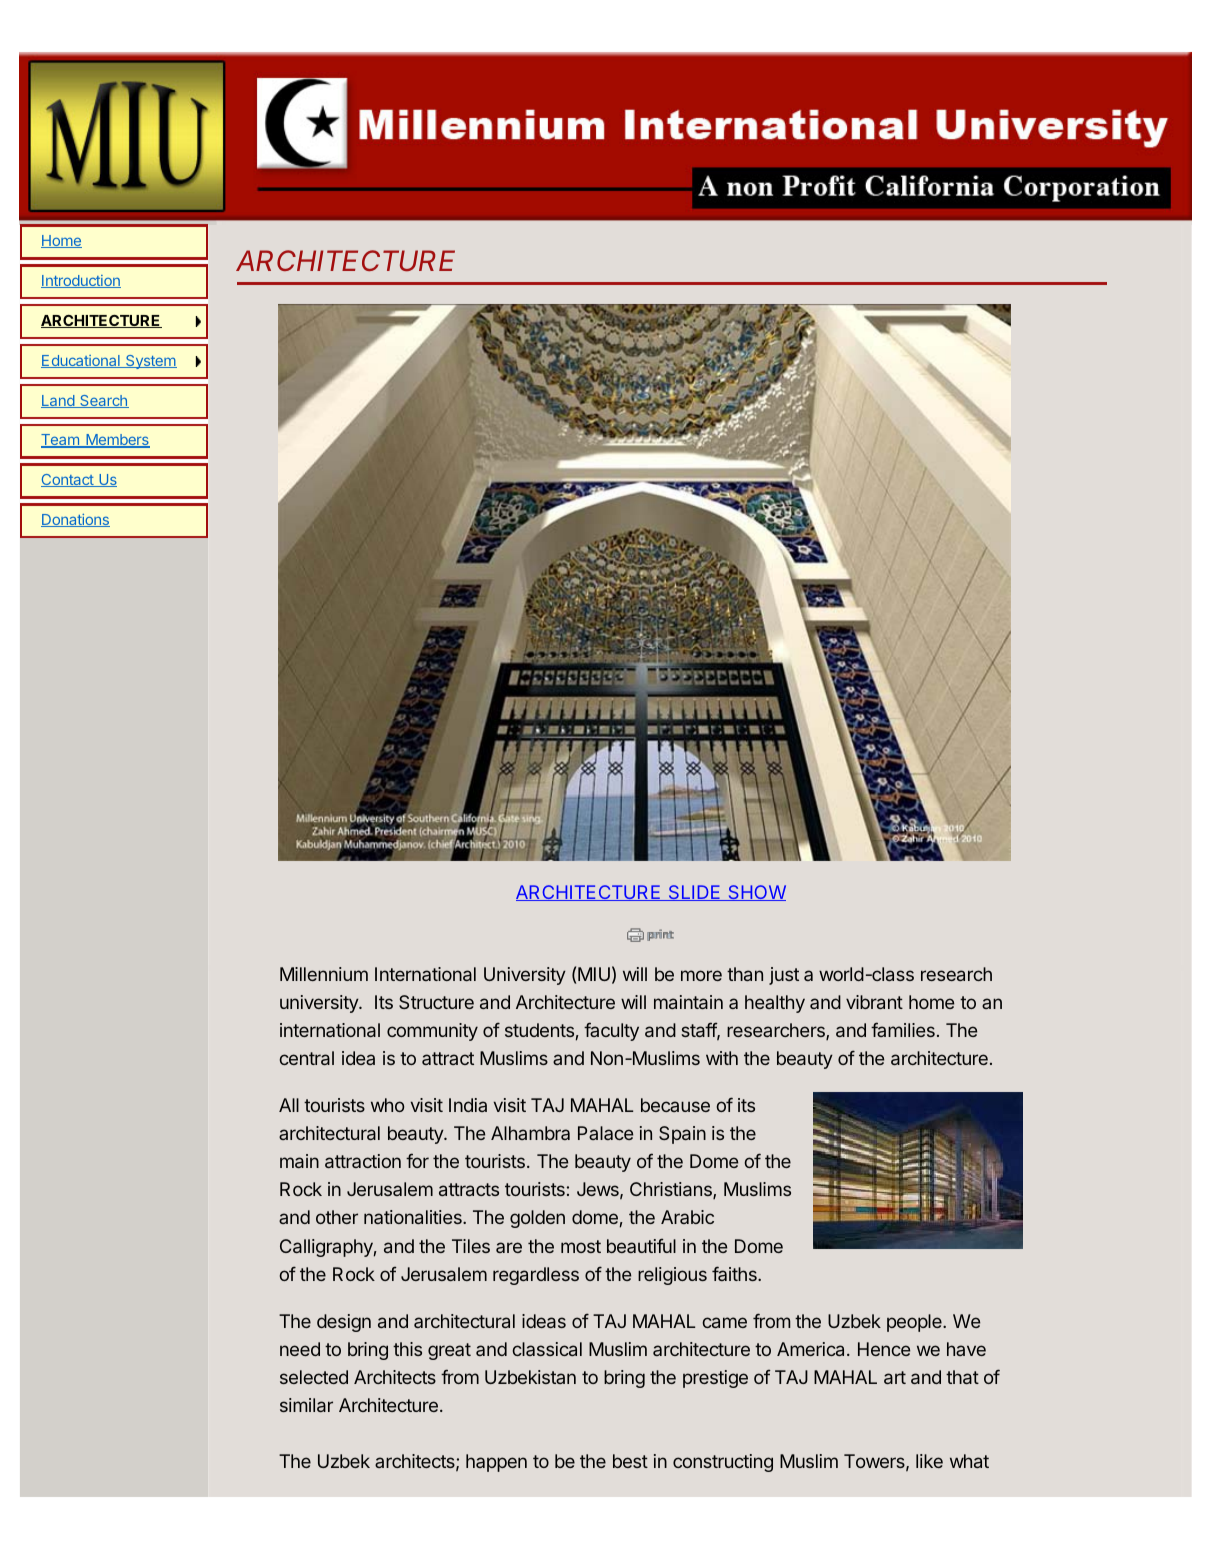  What do you see at coordinates (117, 441) in the screenshot?
I see `Members` at bounding box center [117, 441].
